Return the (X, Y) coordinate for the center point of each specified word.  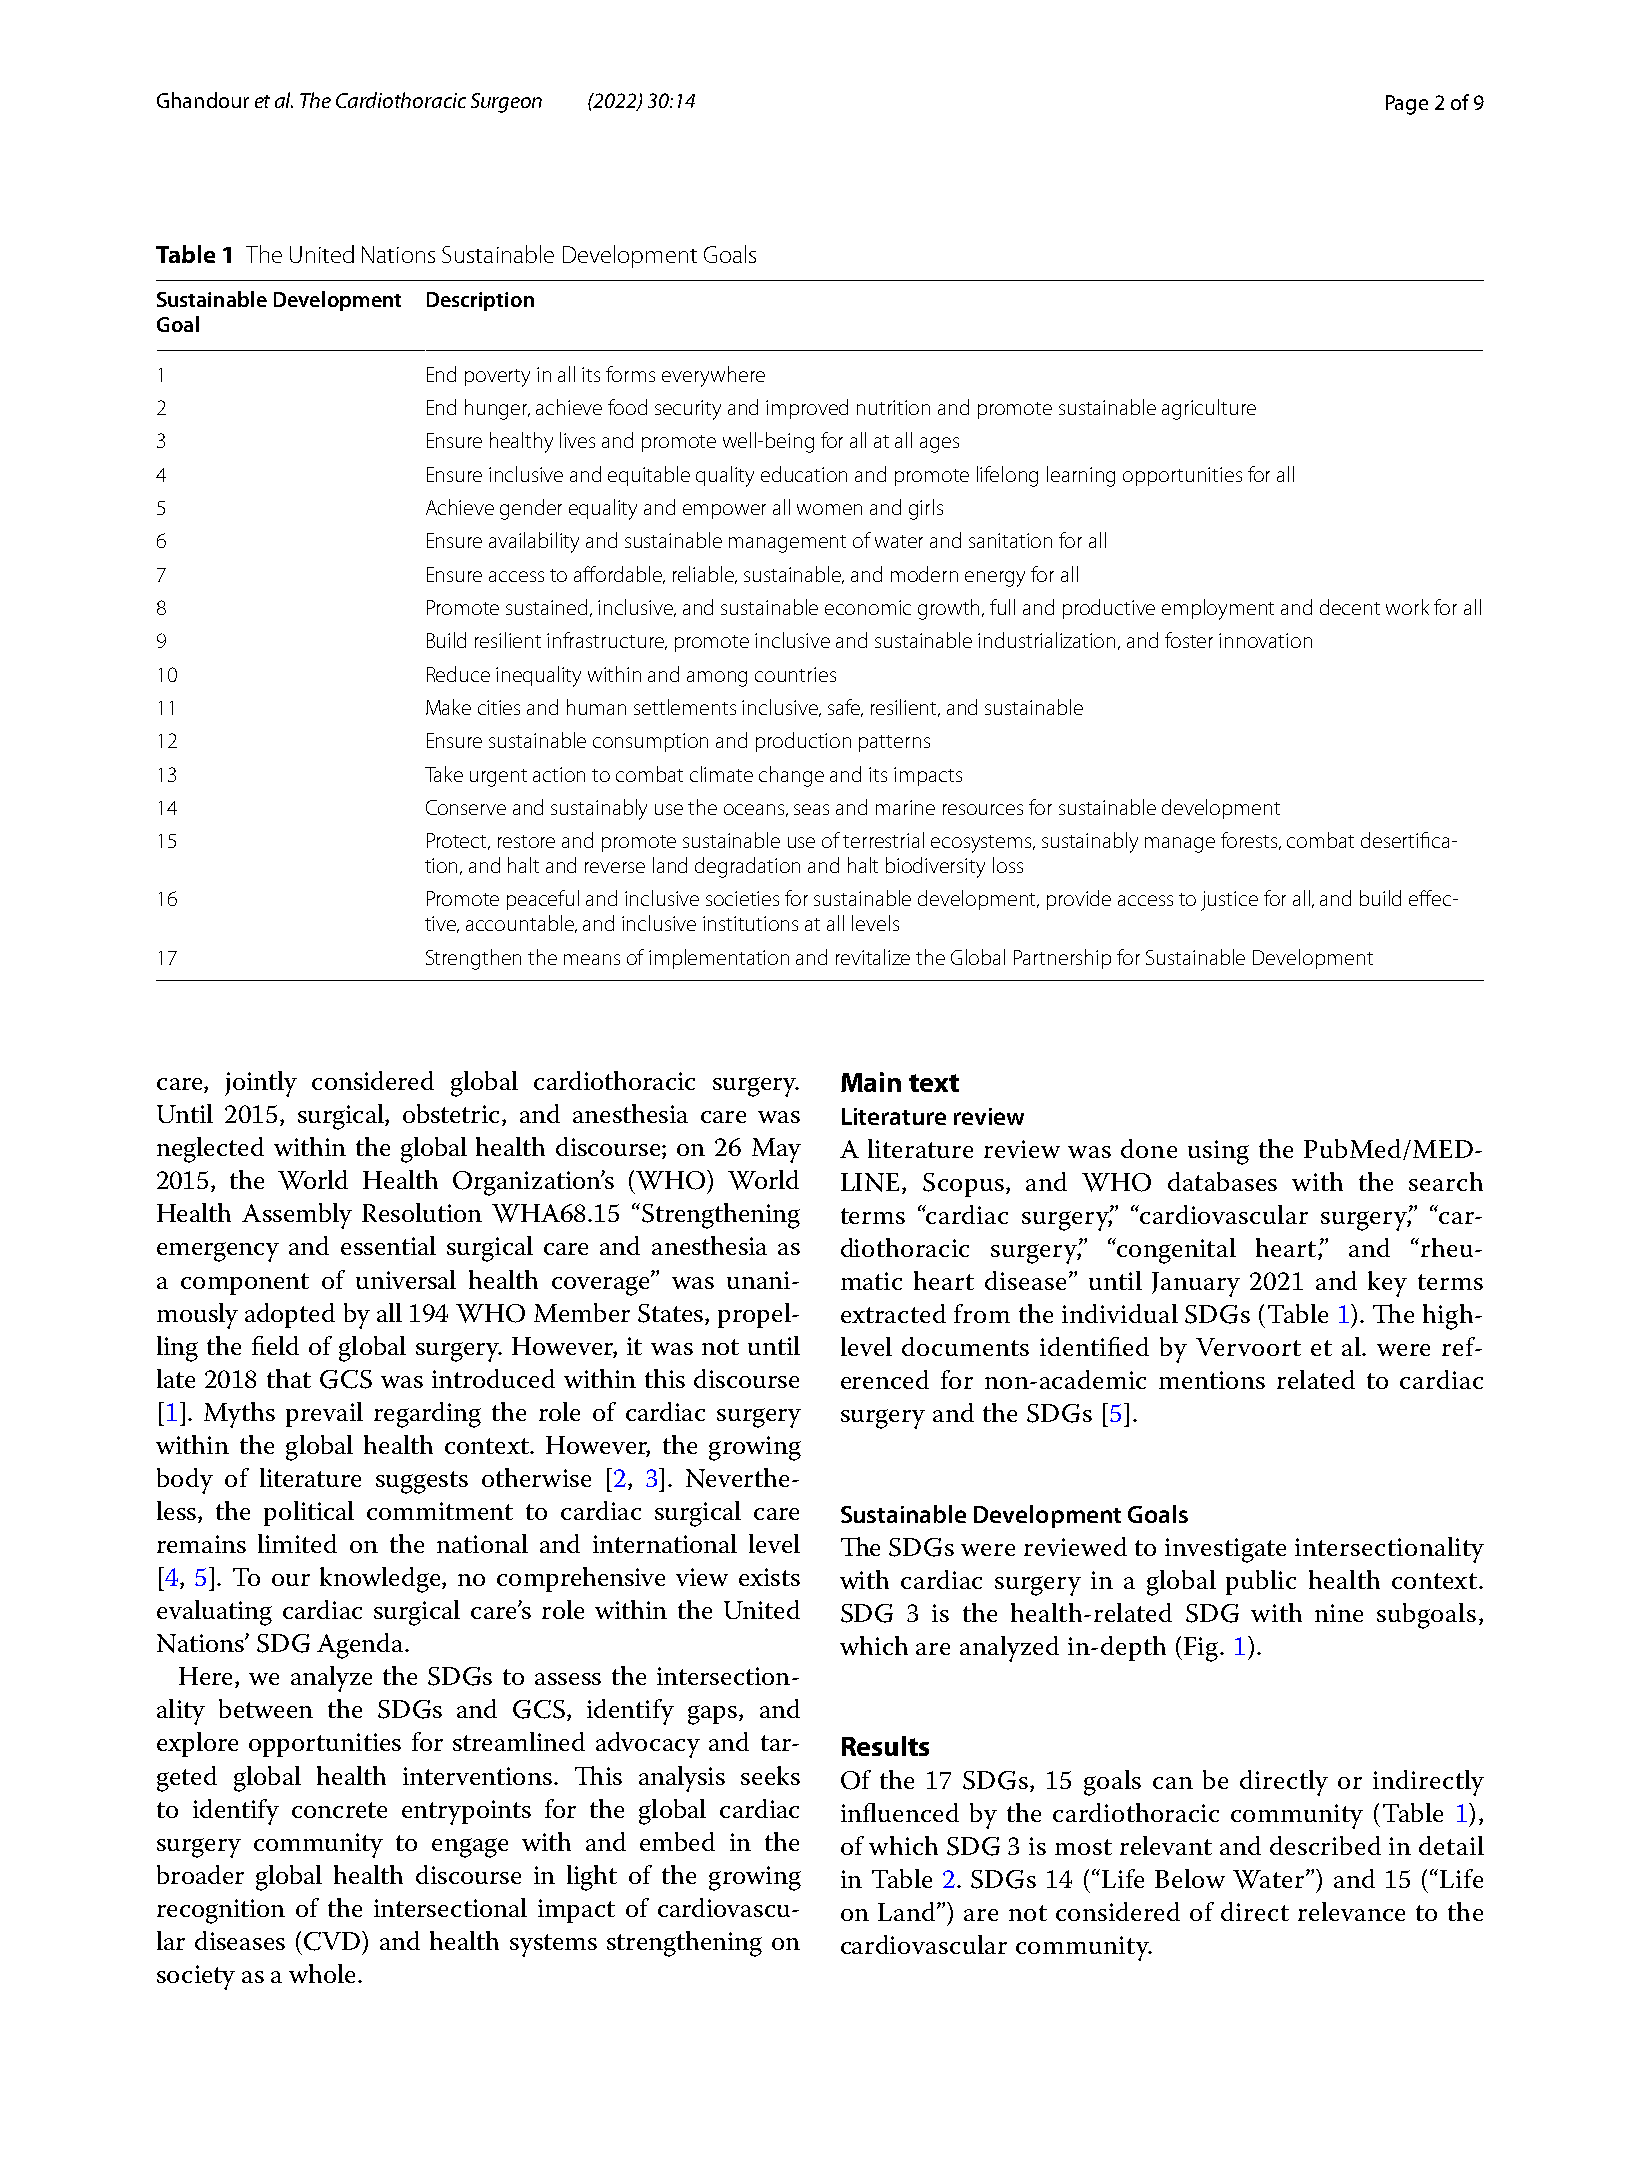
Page (1407, 105)
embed (677, 1841)
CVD (333, 1941)
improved (807, 409)
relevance (1351, 1911)
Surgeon (506, 103)
